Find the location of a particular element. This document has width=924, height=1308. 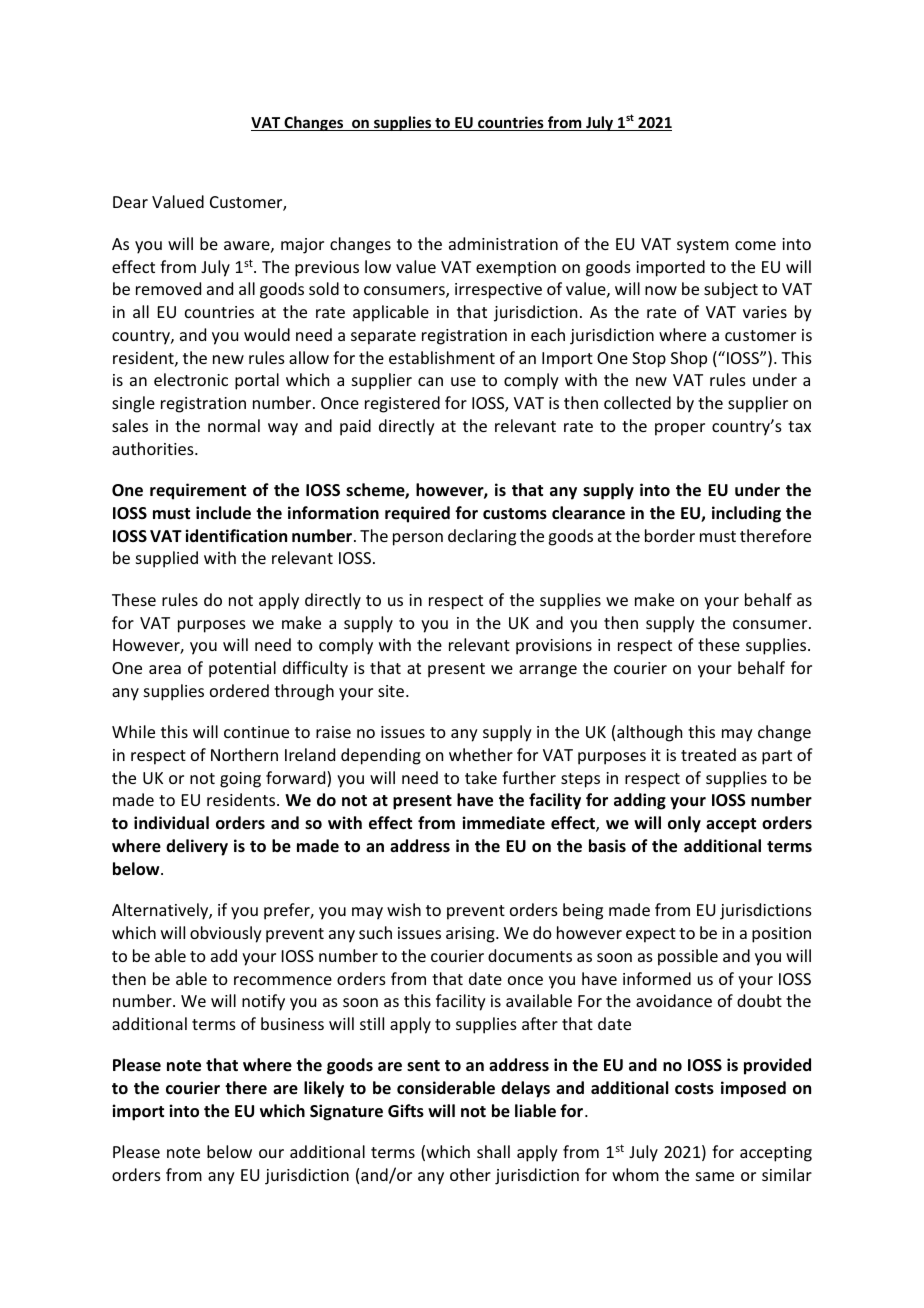

administration is located at coordinates (503, 243).
